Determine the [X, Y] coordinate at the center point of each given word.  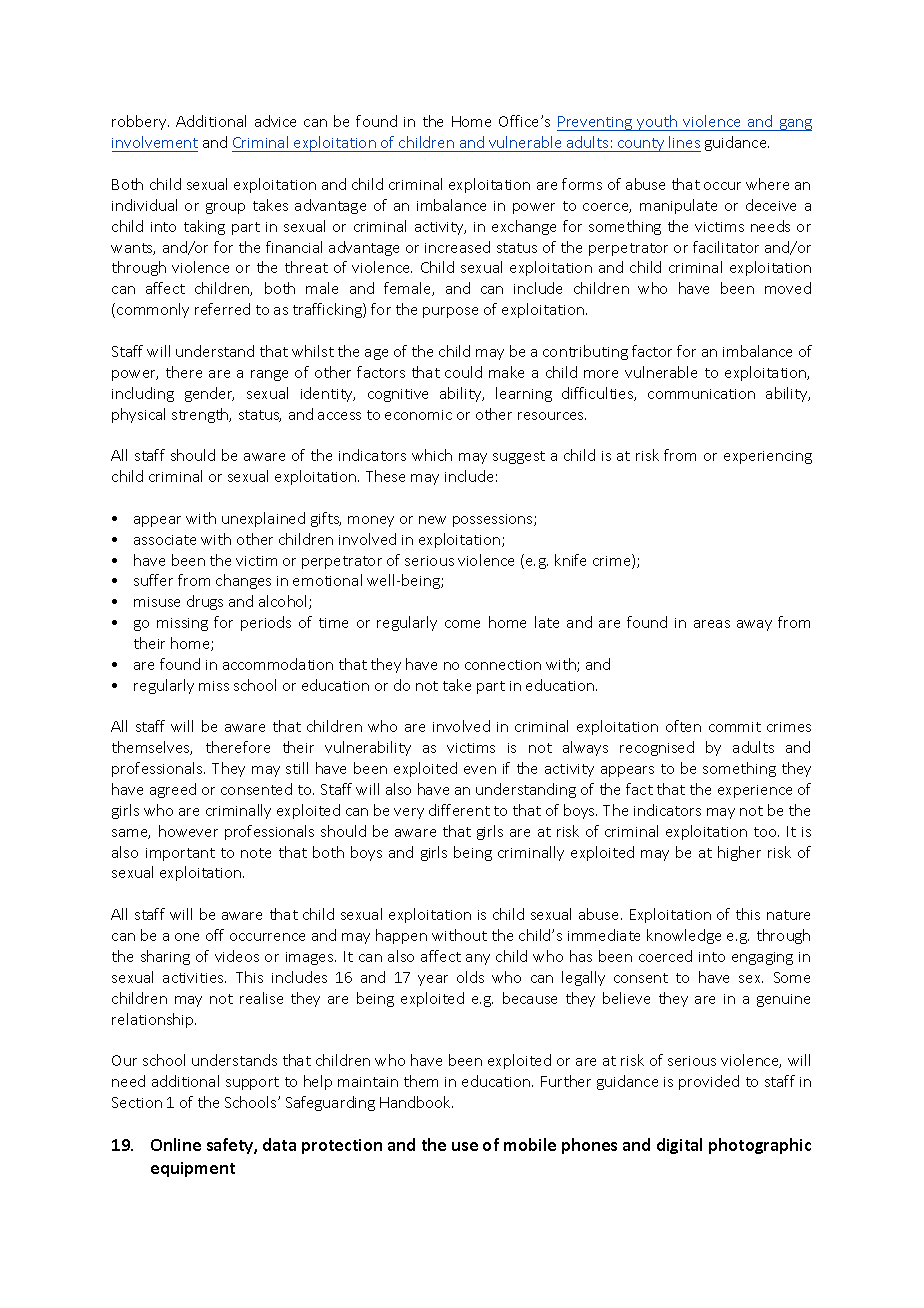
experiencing [768, 457]
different [459, 810]
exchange [524, 227]
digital [679, 1146]
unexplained [263, 519]
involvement [155, 142]
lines [684, 142]
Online [176, 1144]
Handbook [416, 1102]
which [432, 455]
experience [755, 791]
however [188, 831]
